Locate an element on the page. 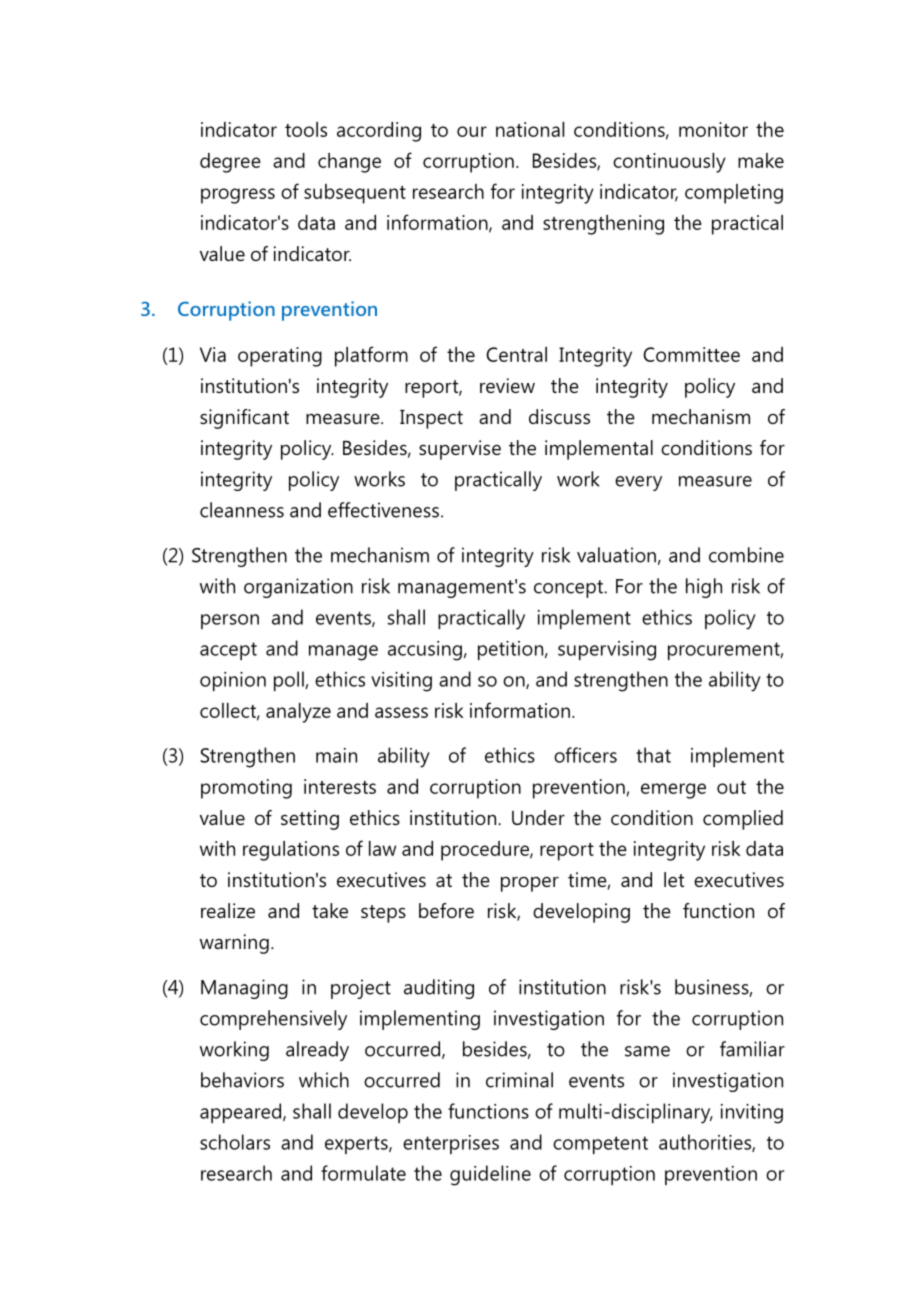 The image size is (924, 1308). continuously is located at coordinates (669, 163).
